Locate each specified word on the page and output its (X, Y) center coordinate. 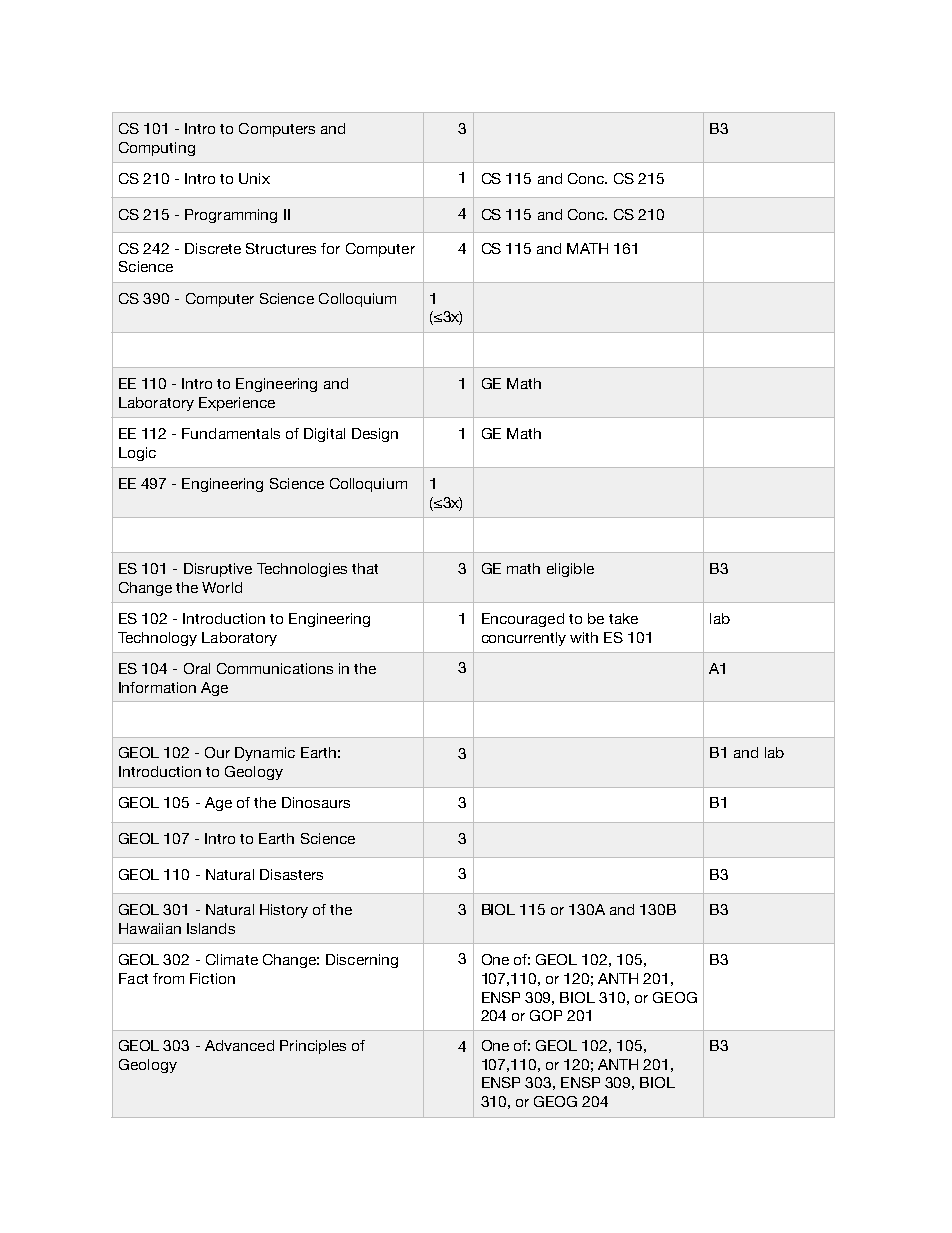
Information (157, 687)
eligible (570, 570)
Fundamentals (231, 433)
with (584, 637)
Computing (157, 149)
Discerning (362, 961)
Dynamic (265, 754)
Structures (281, 248)
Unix (254, 178)
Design (375, 435)
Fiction (212, 978)
